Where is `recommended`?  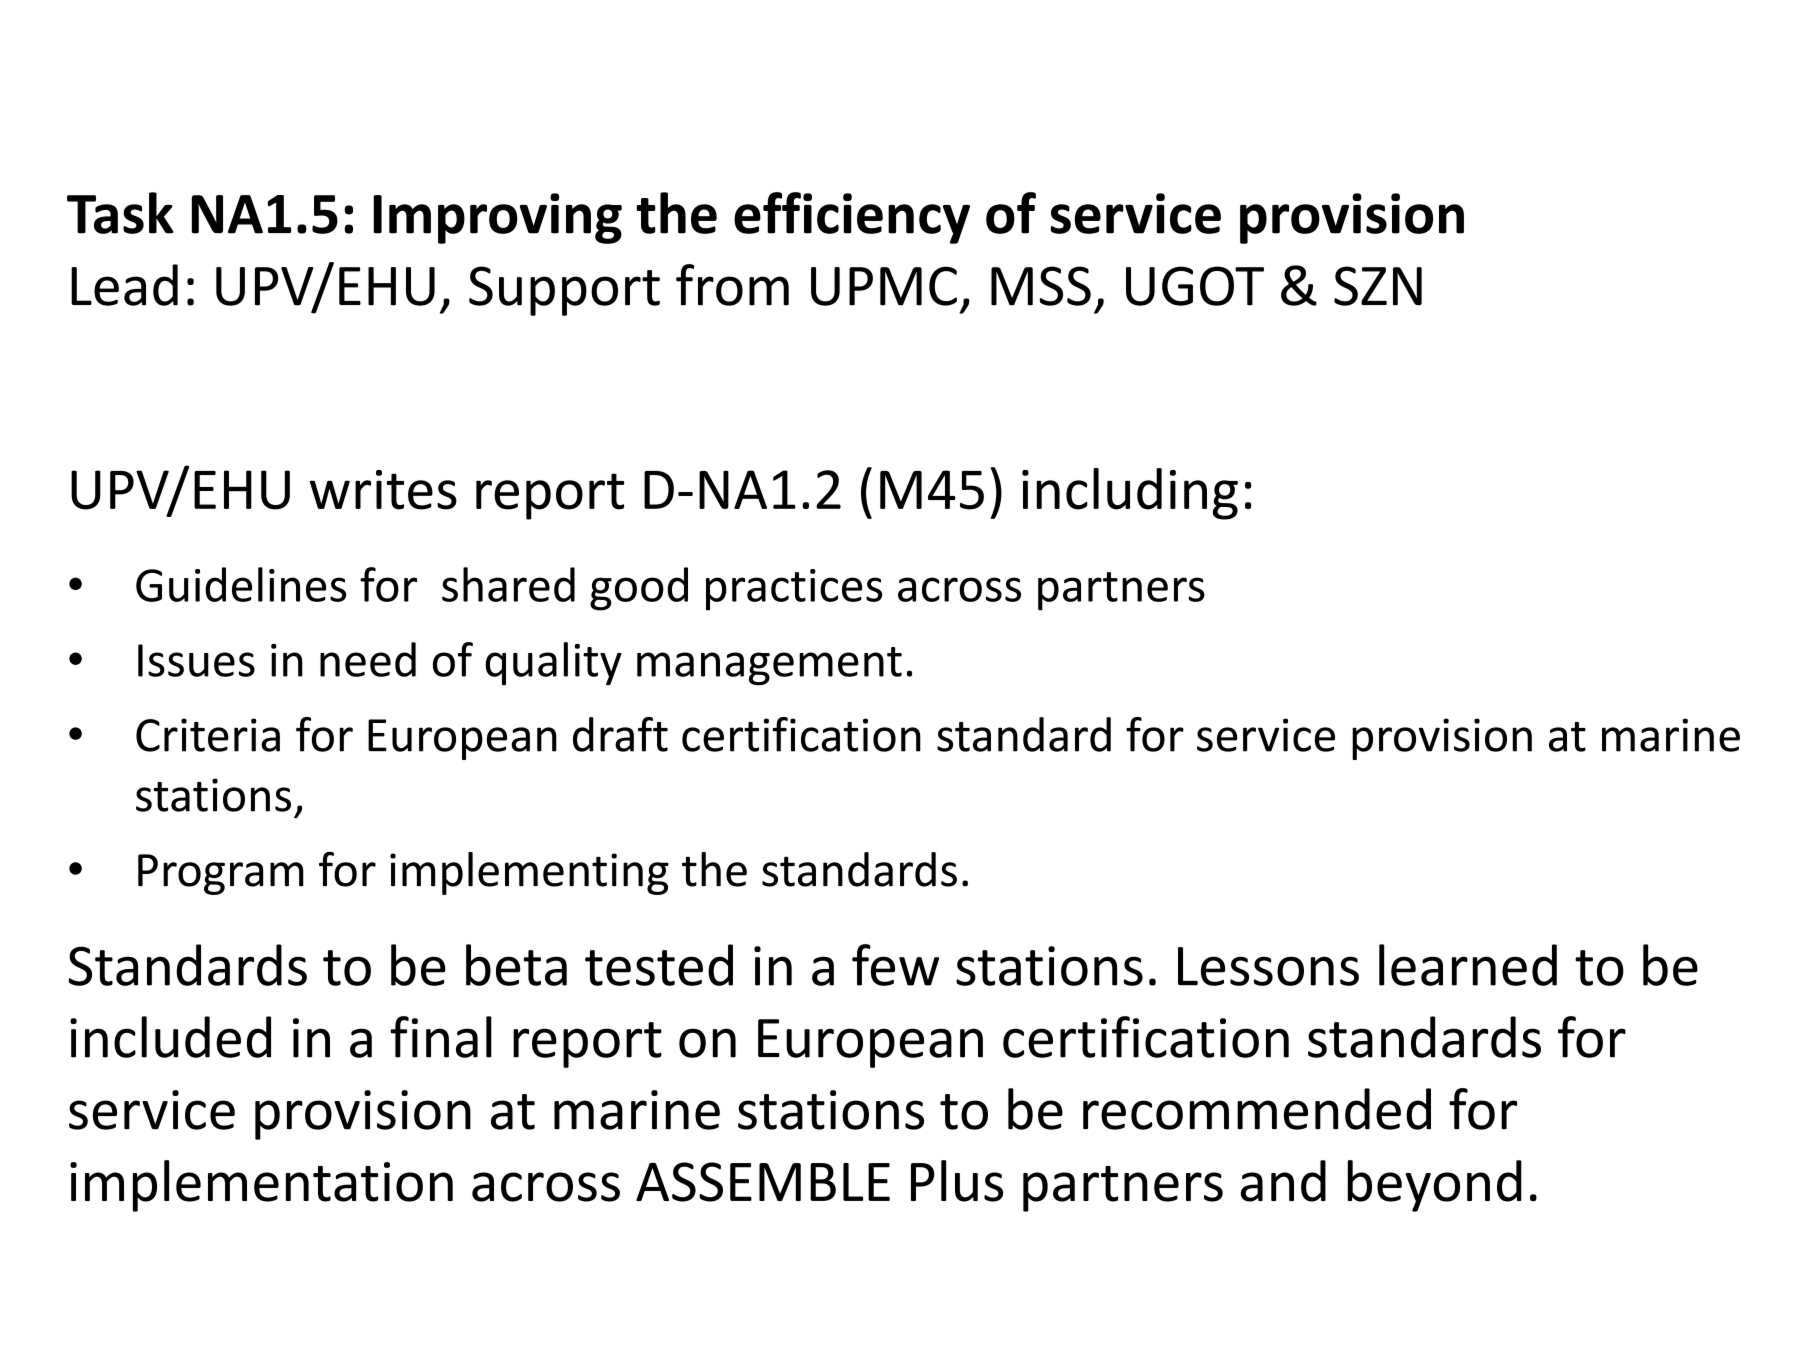 recommended is located at coordinates (1257, 1109).
